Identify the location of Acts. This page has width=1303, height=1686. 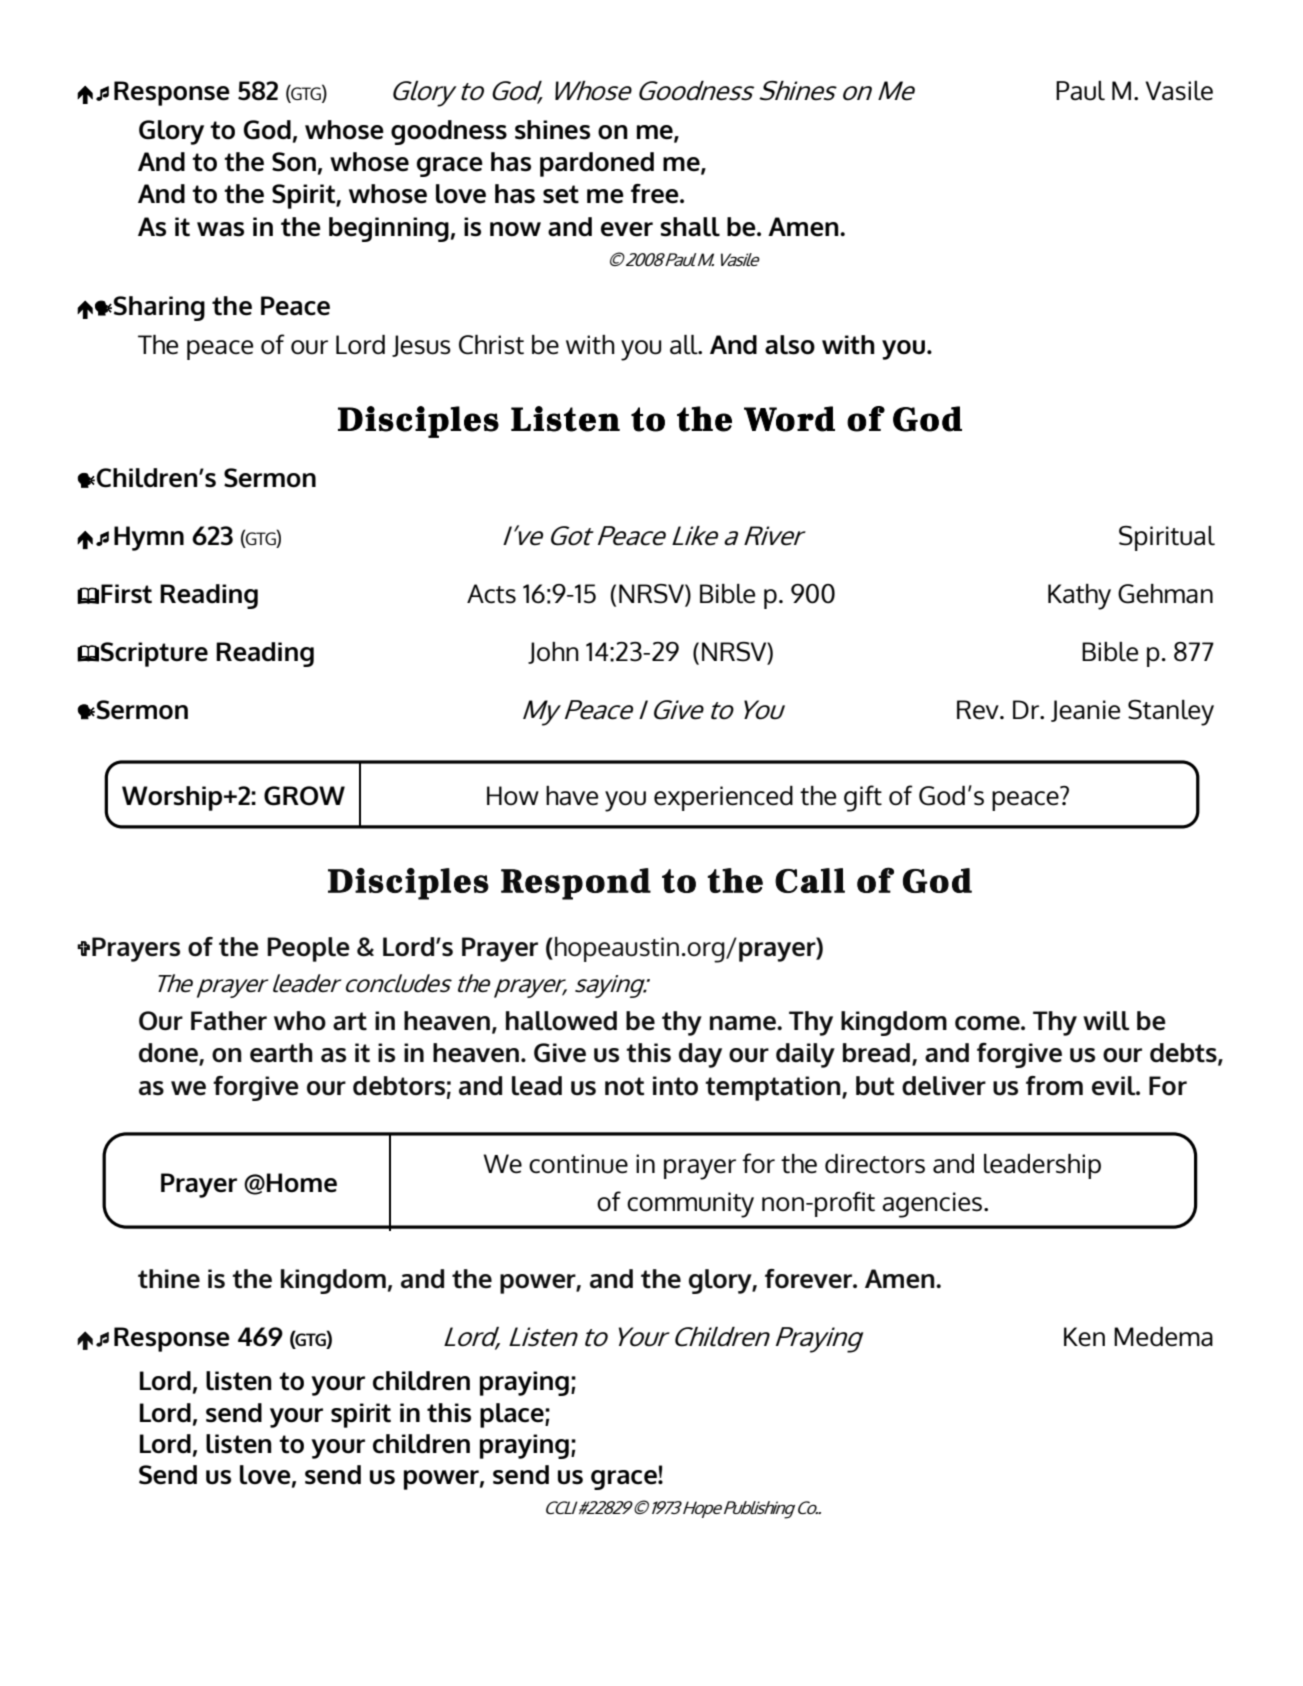
(491, 594).
